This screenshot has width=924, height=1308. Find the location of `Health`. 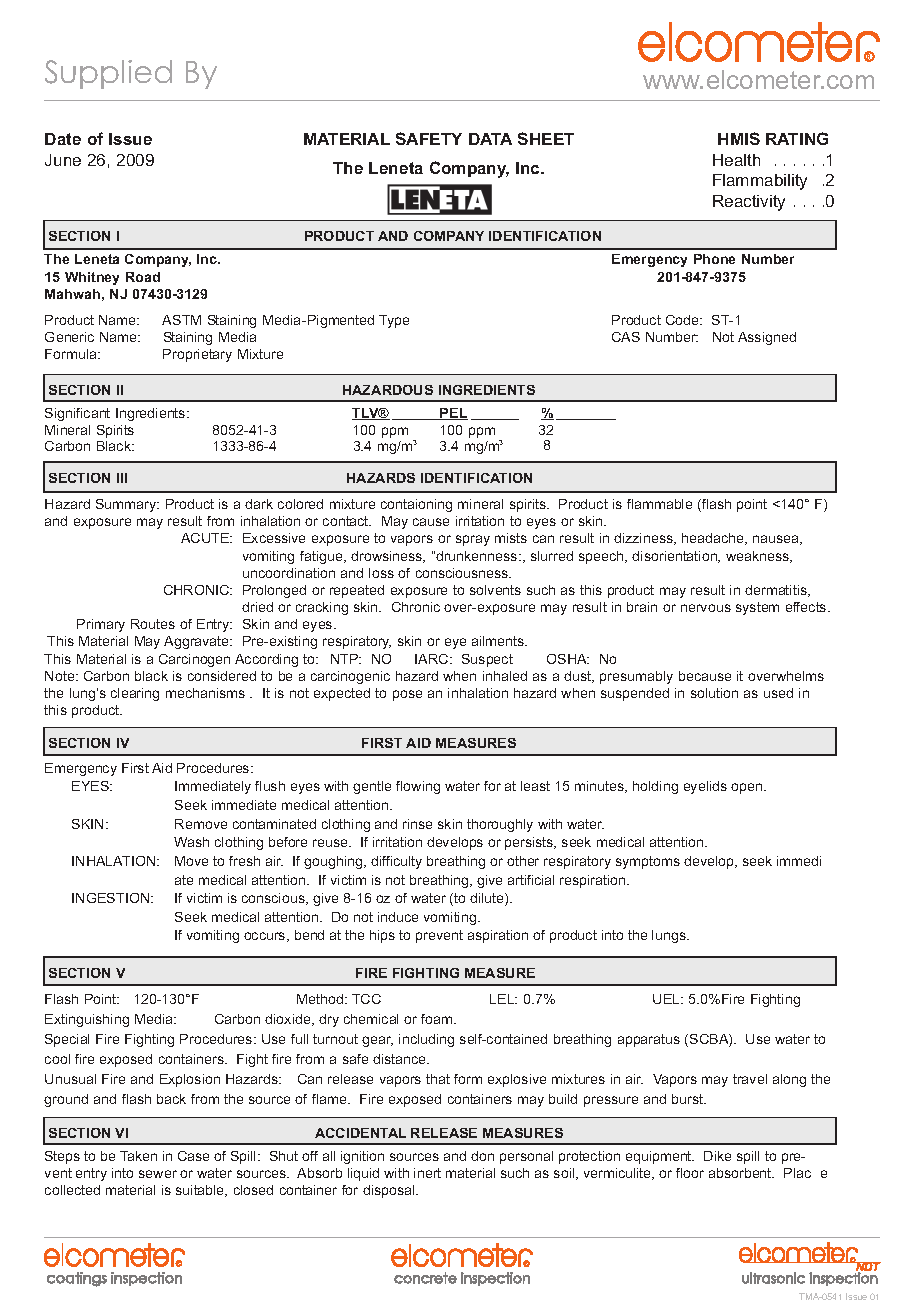

Health is located at coordinates (736, 160).
